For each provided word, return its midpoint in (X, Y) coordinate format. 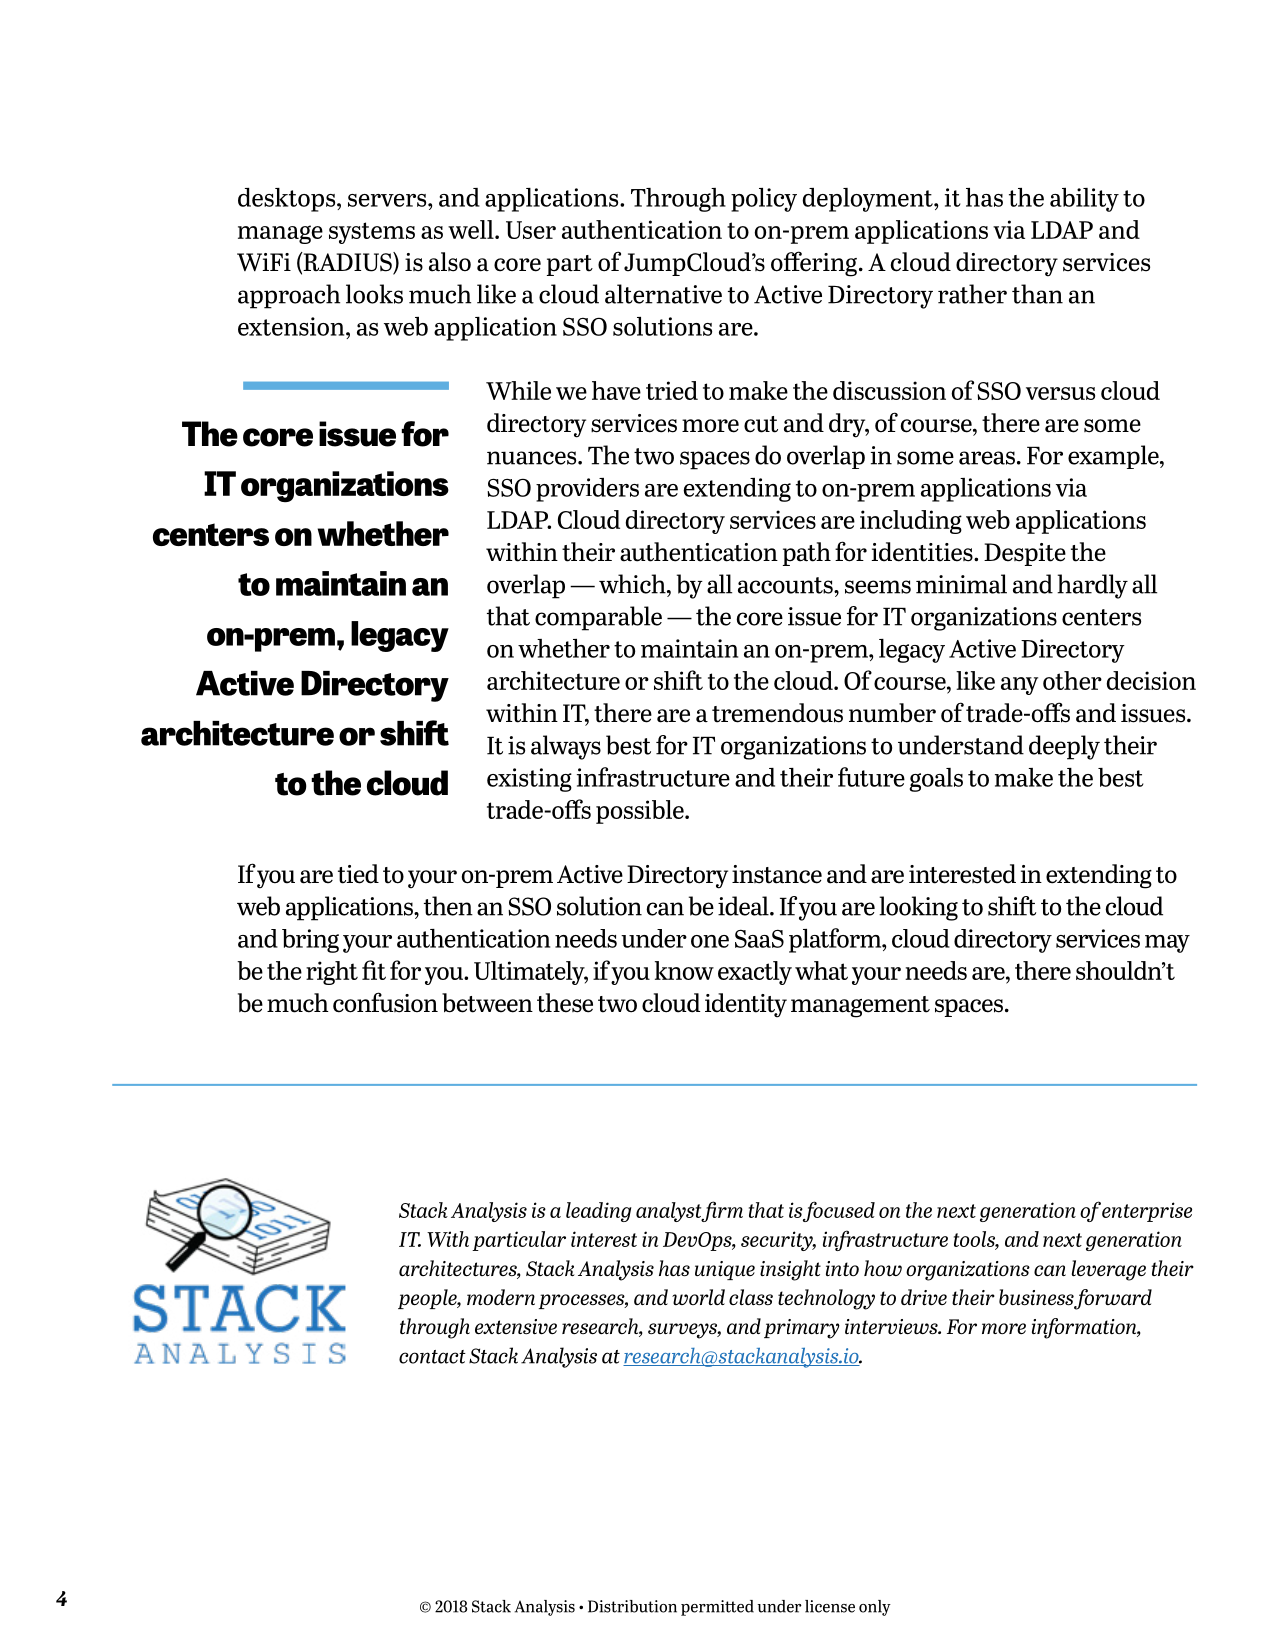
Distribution (632, 1606)
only (875, 1608)
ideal (744, 906)
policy (764, 200)
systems (372, 233)
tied (358, 874)
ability (1084, 200)
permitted (717, 1608)
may (1167, 944)
